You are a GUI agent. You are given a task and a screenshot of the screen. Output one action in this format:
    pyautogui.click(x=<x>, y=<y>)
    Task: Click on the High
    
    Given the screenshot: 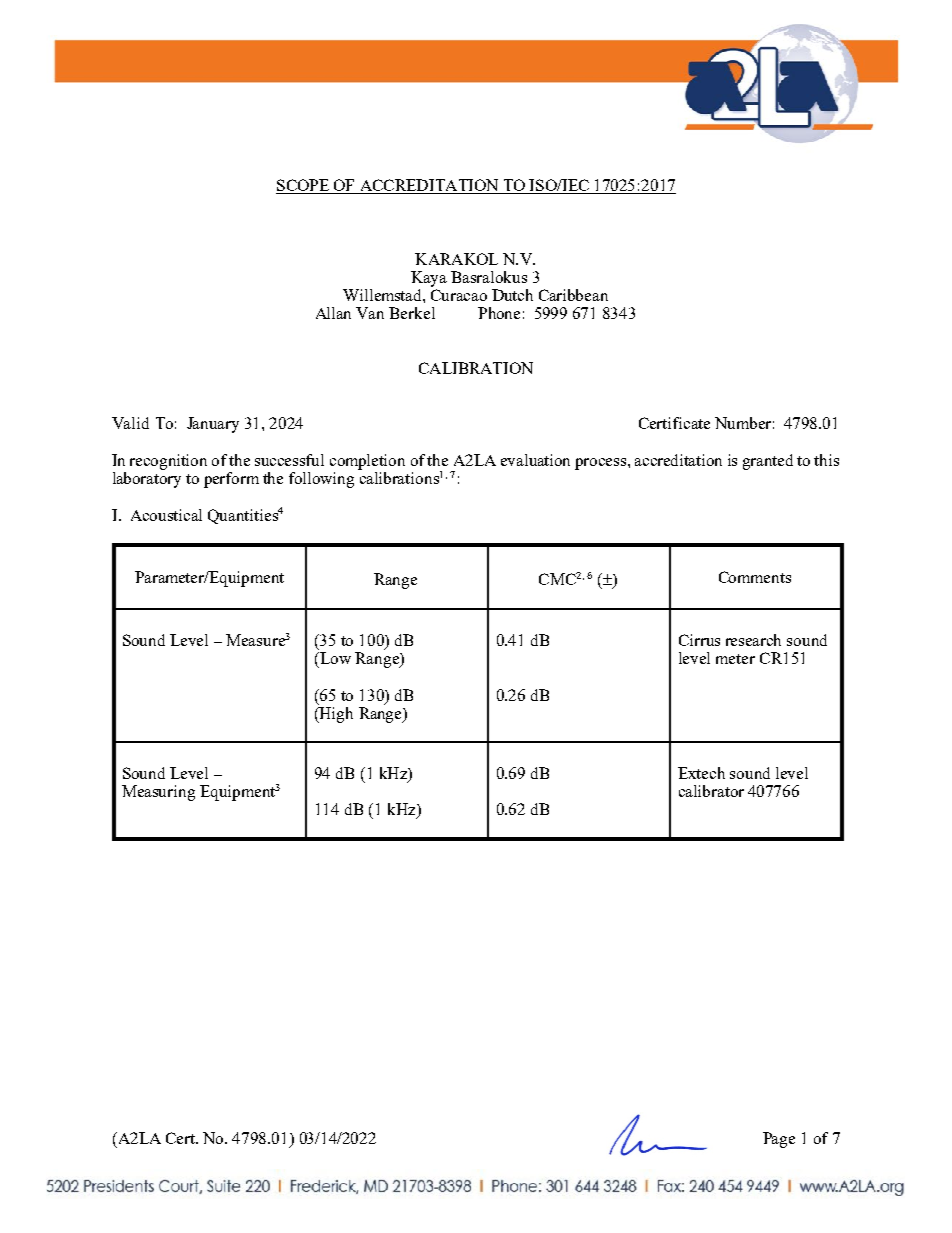 What is the action you would take?
    pyautogui.click(x=335, y=715)
